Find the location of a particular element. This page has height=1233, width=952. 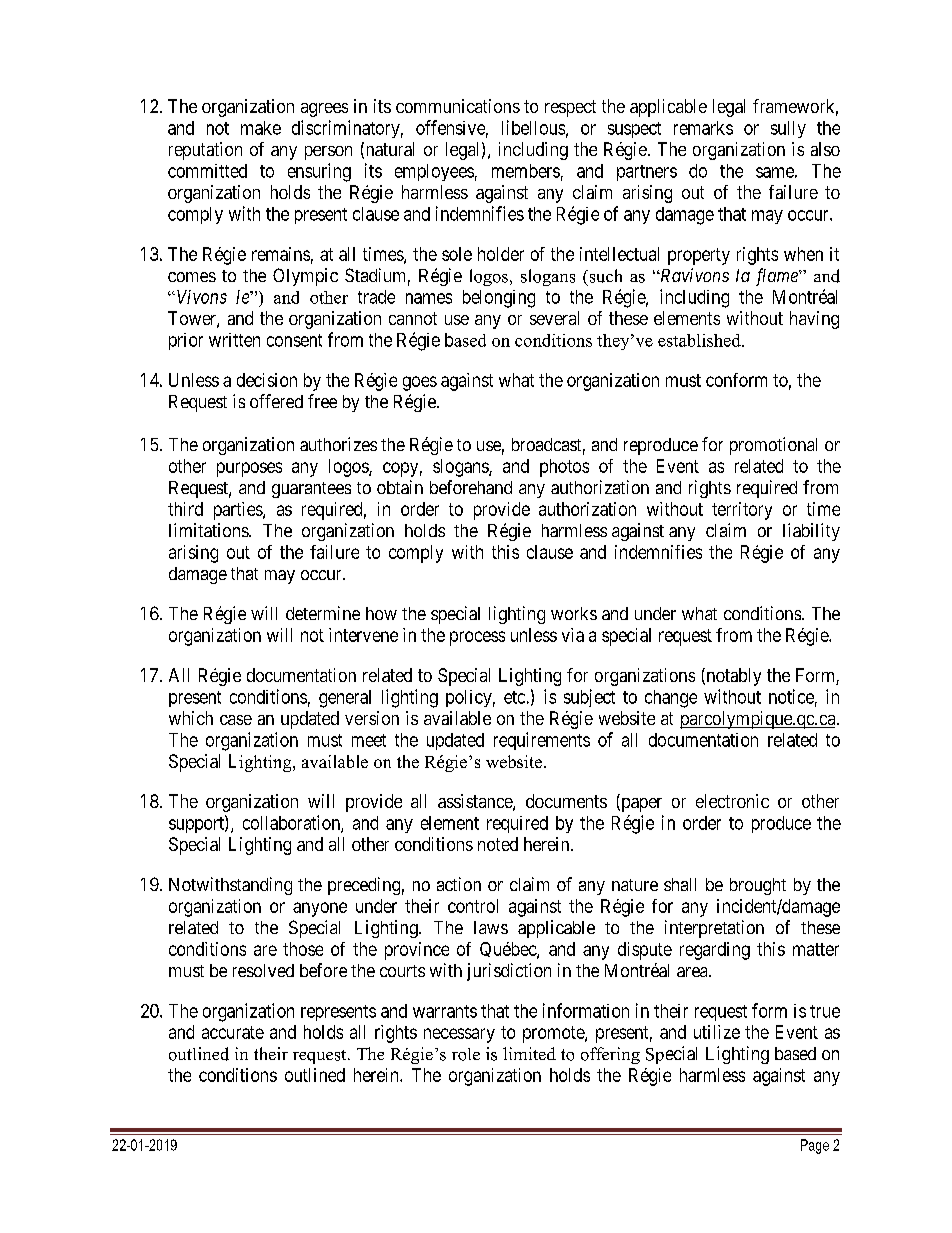

collaboration is located at coordinates (292, 823).
